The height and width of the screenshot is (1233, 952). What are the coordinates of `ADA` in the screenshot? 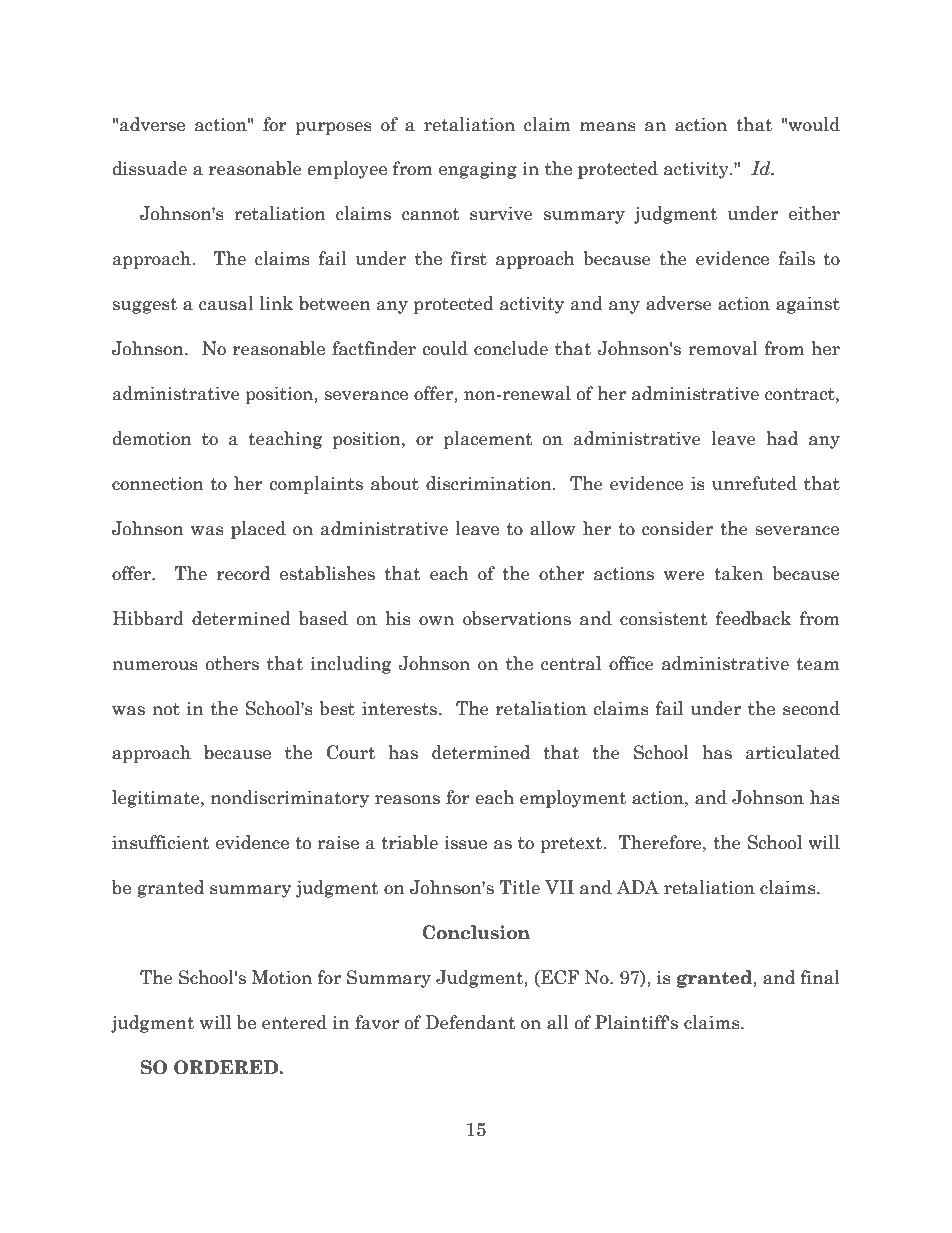 It's located at (638, 887).
